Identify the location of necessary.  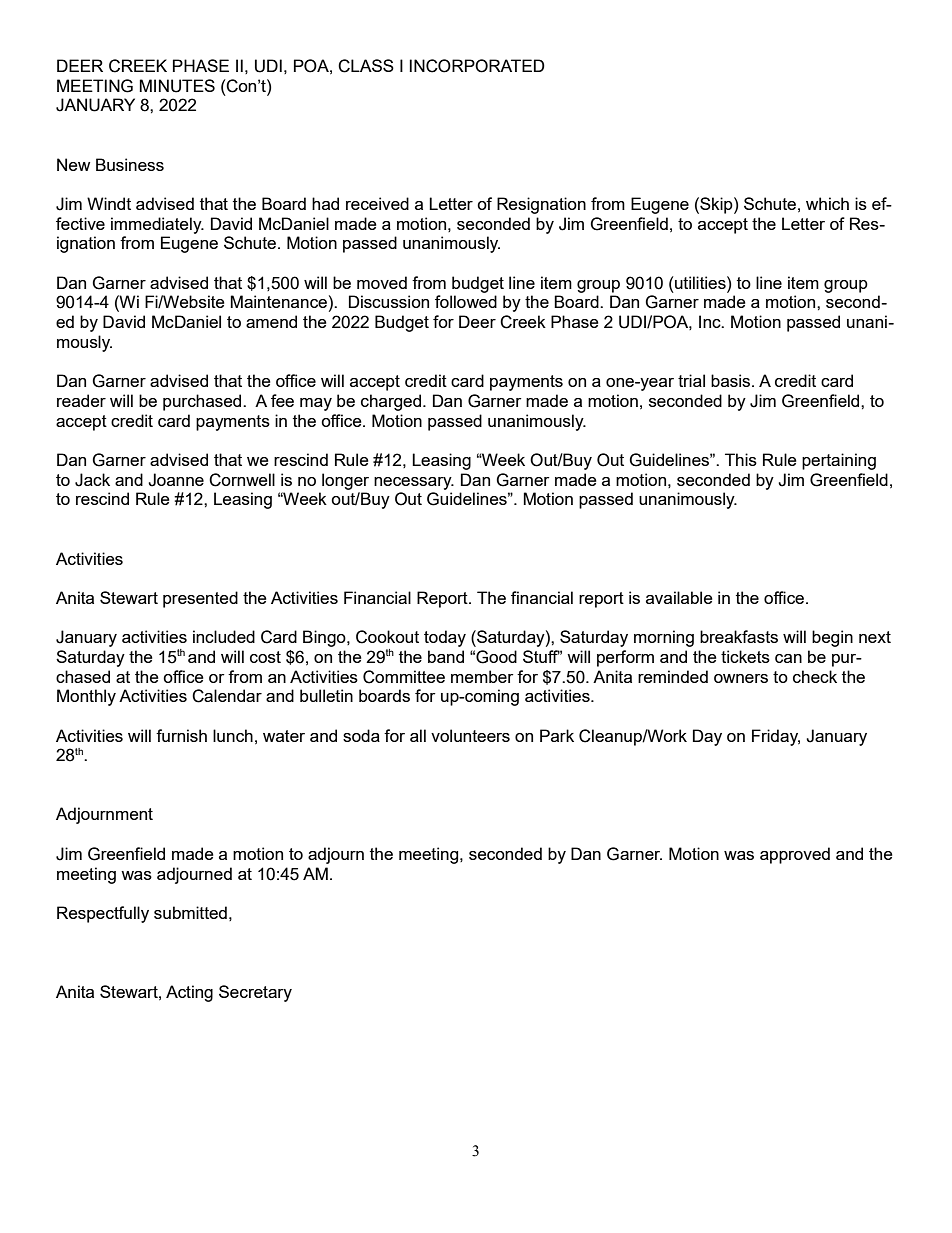
(414, 483).
